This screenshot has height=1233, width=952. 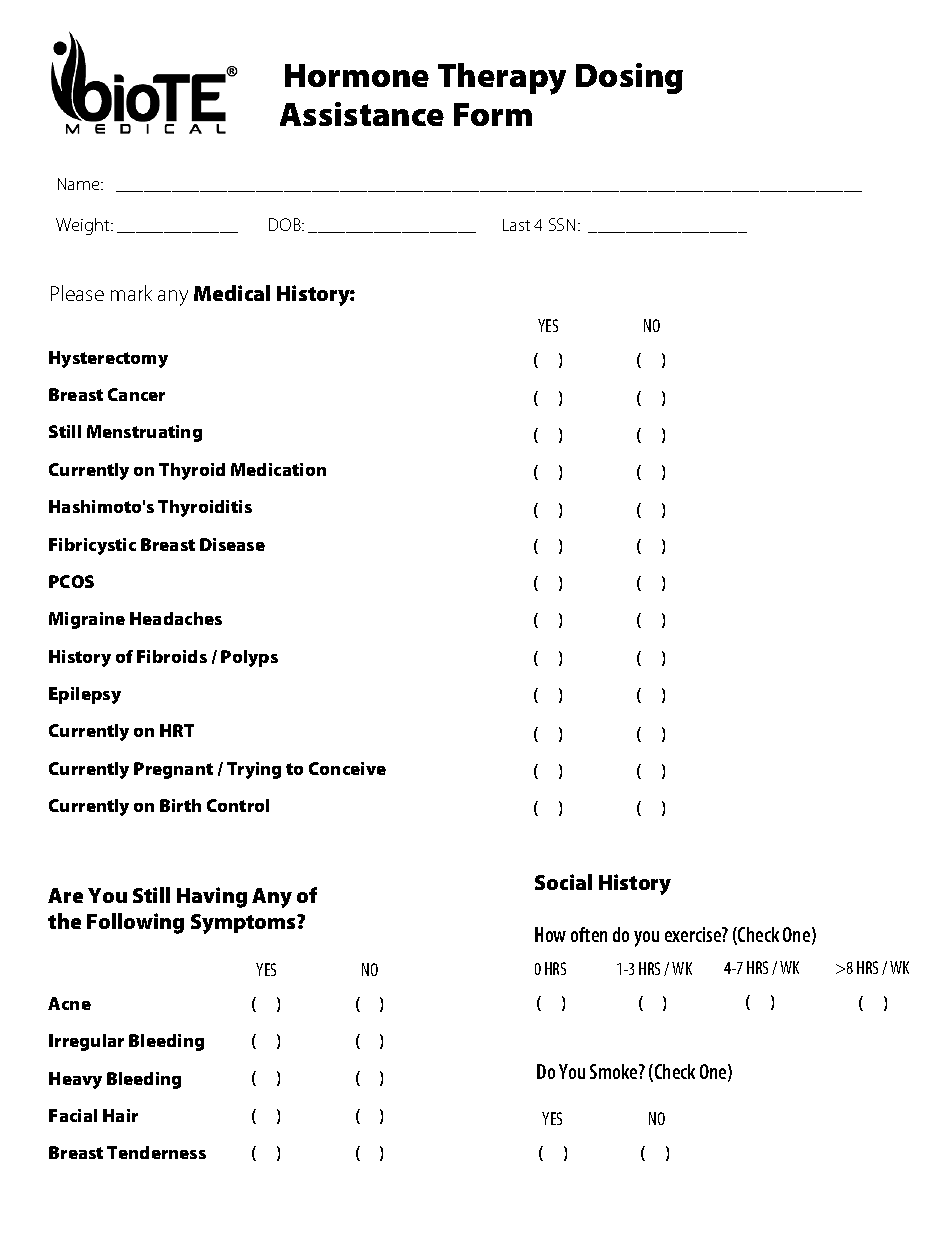 I want to click on Conceive, so click(x=347, y=768).
